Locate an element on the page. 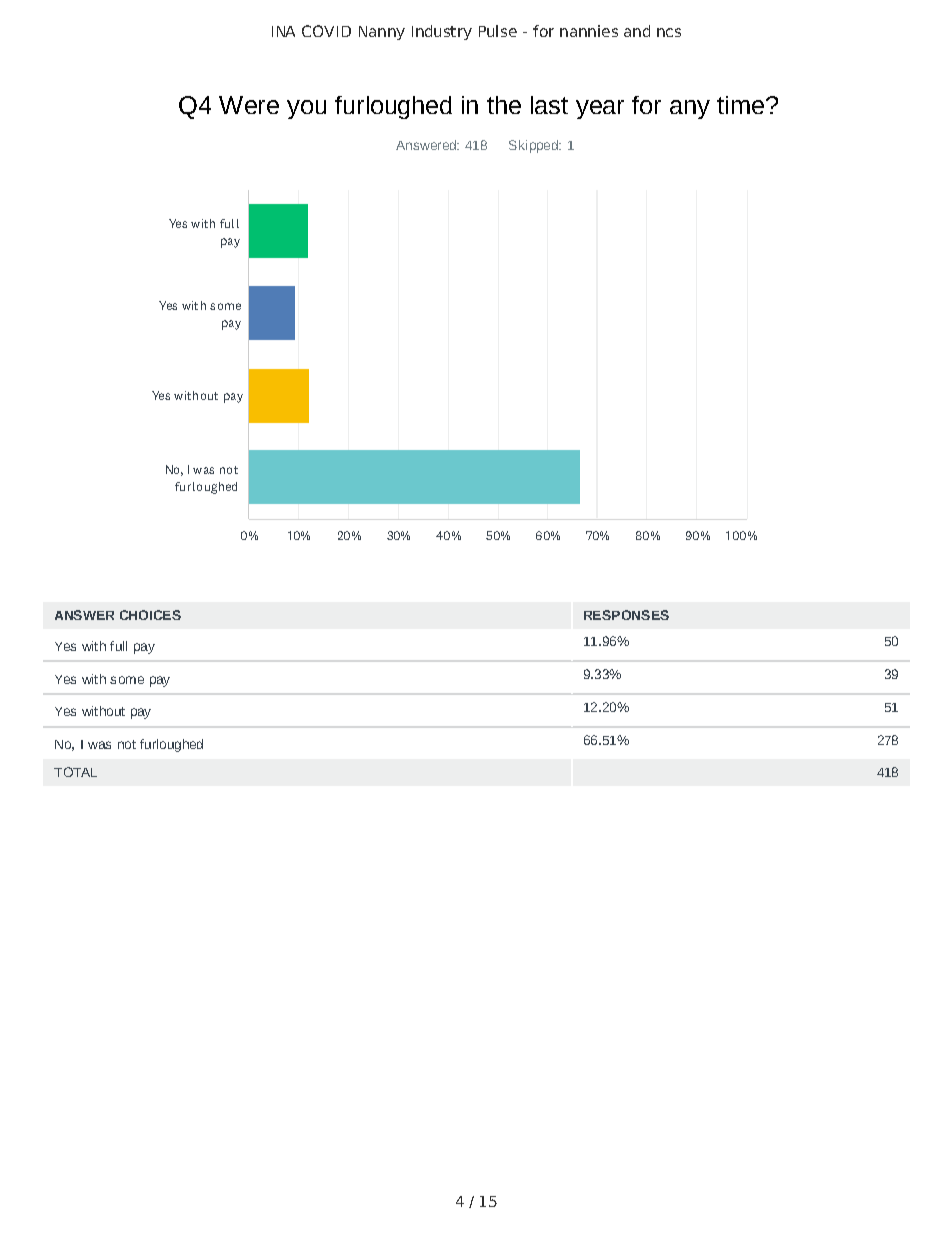 The image size is (952, 1233). the is located at coordinates (504, 105).
